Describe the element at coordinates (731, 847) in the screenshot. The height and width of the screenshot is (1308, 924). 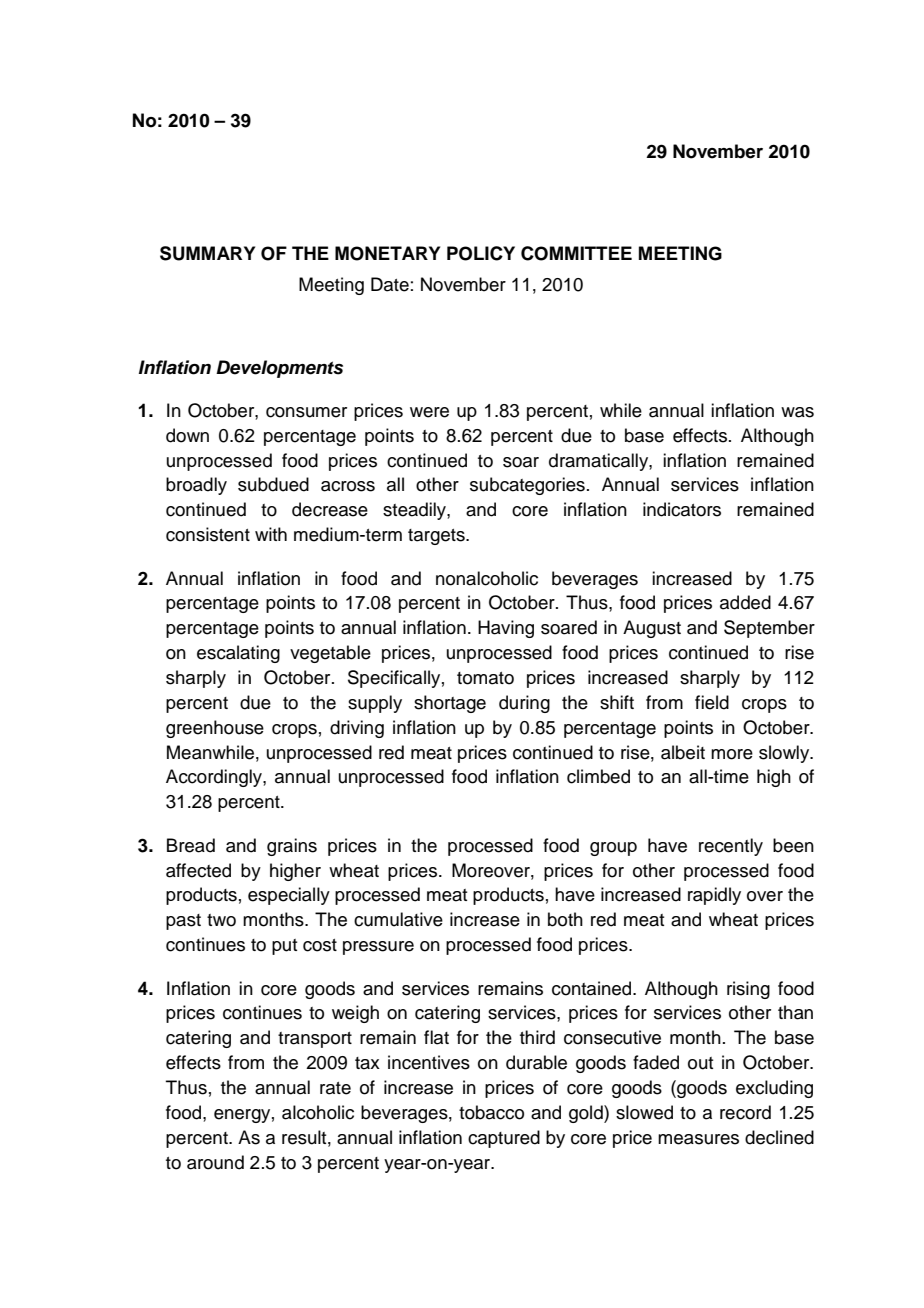
I see `recently` at that location.
